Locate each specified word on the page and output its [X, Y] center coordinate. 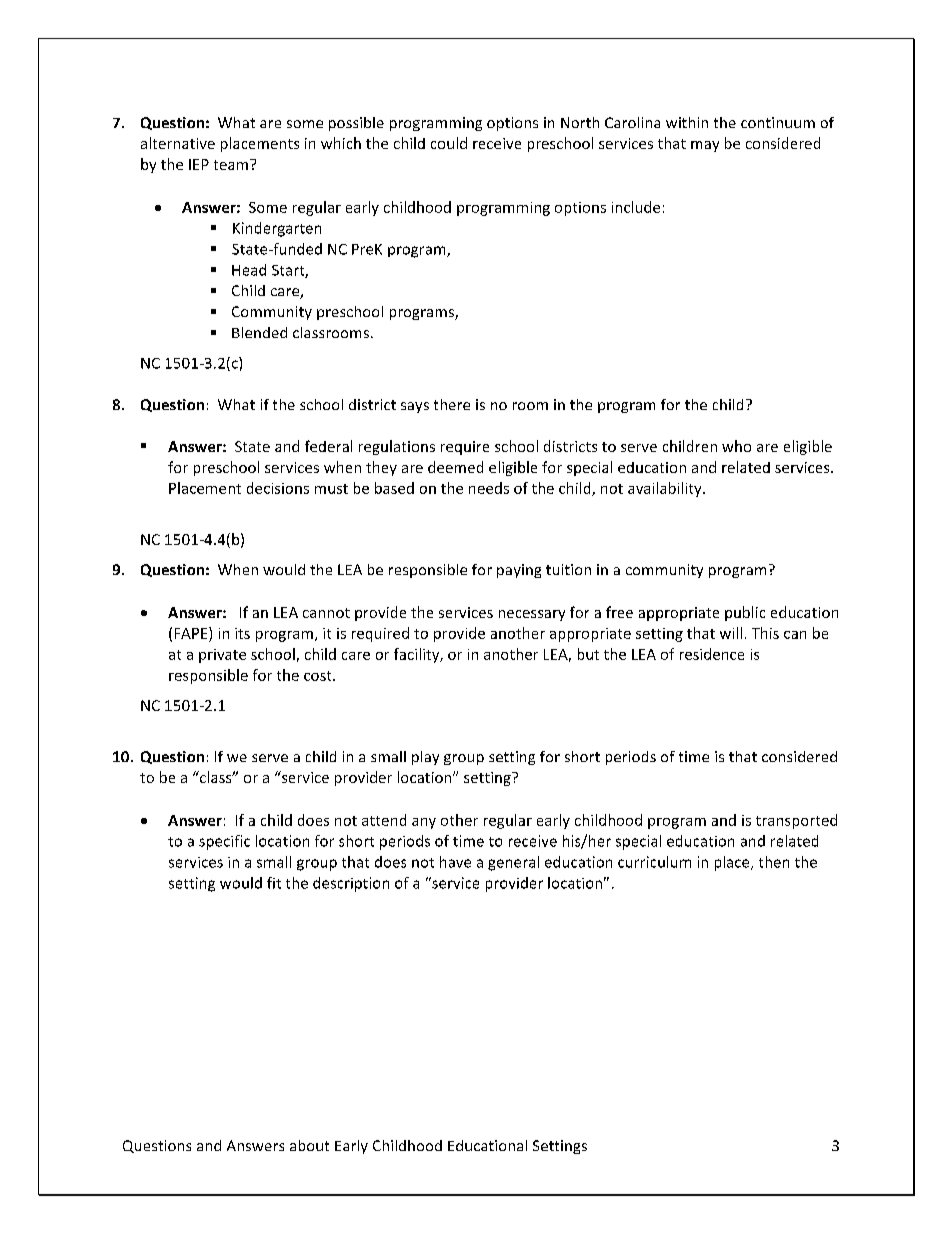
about [309, 1145]
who [736, 446]
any [424, 823]
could [449, 143]
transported [796, 821]
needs [489, 488]
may [705, 146]
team [231, 165]
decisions [278, 488]
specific [224, 842]
